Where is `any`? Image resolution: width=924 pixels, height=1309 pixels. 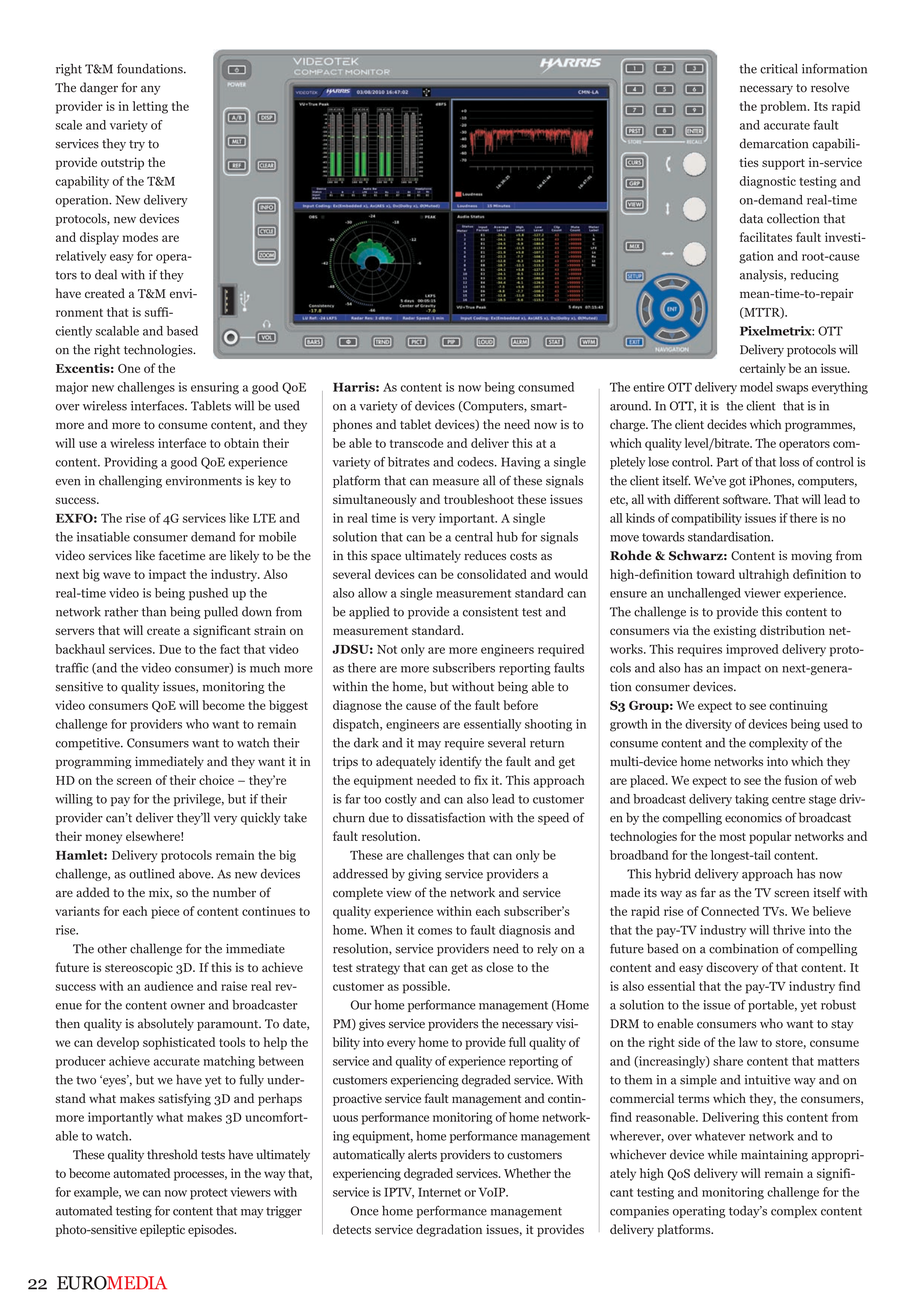
any is located at coordinates (150, 90).
